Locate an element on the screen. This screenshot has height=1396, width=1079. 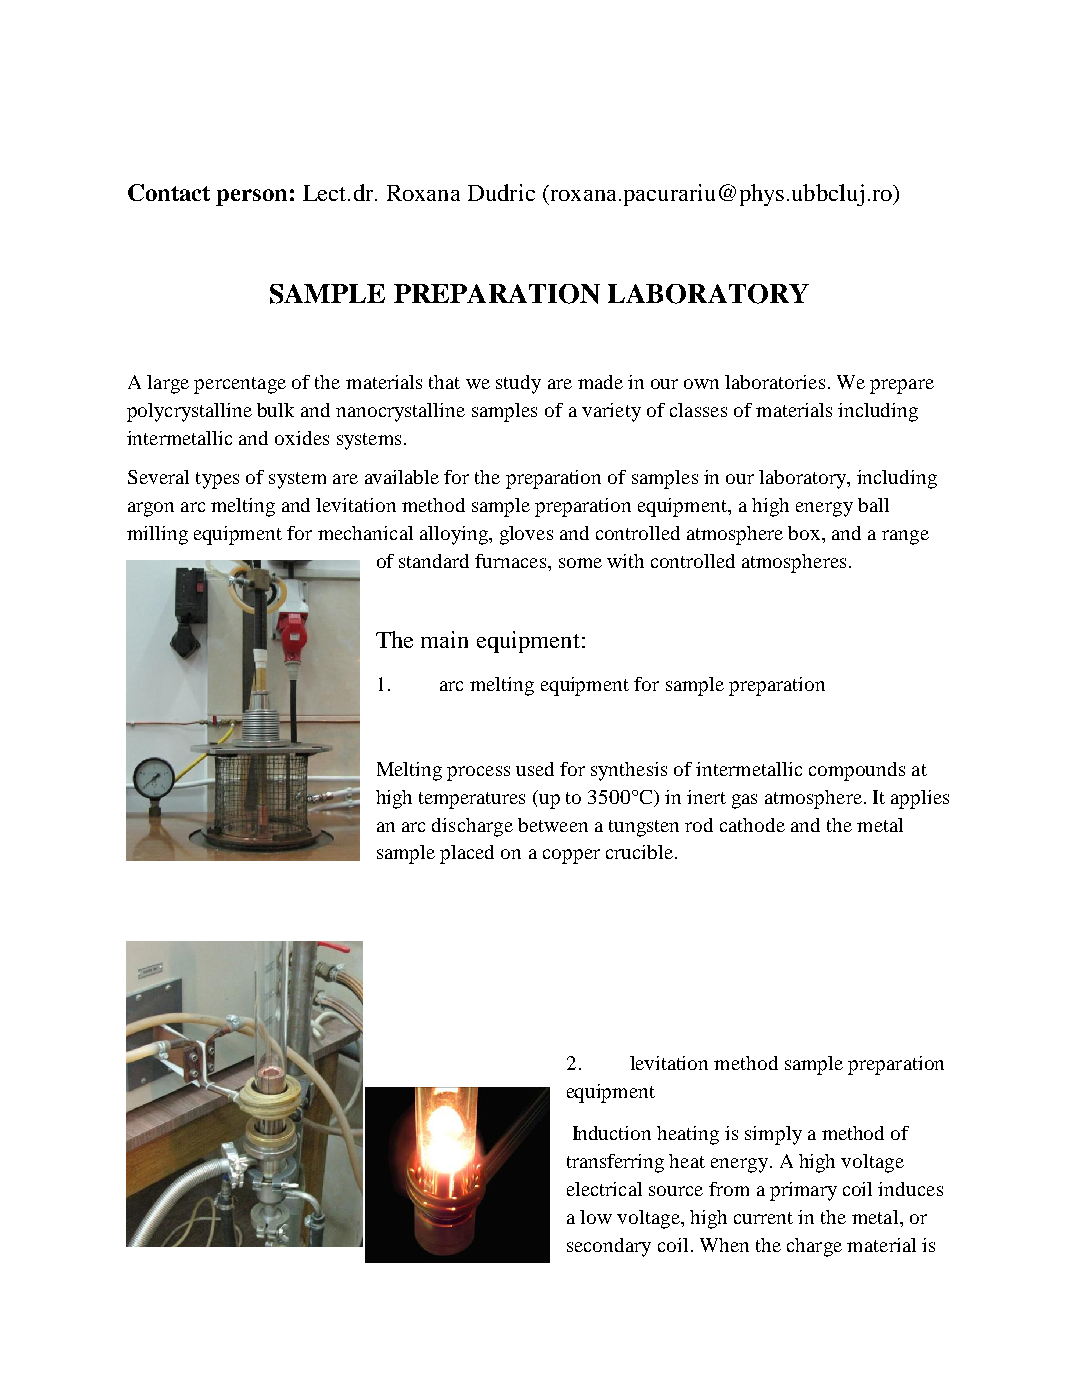
person is located at coordinates (251, 197).
